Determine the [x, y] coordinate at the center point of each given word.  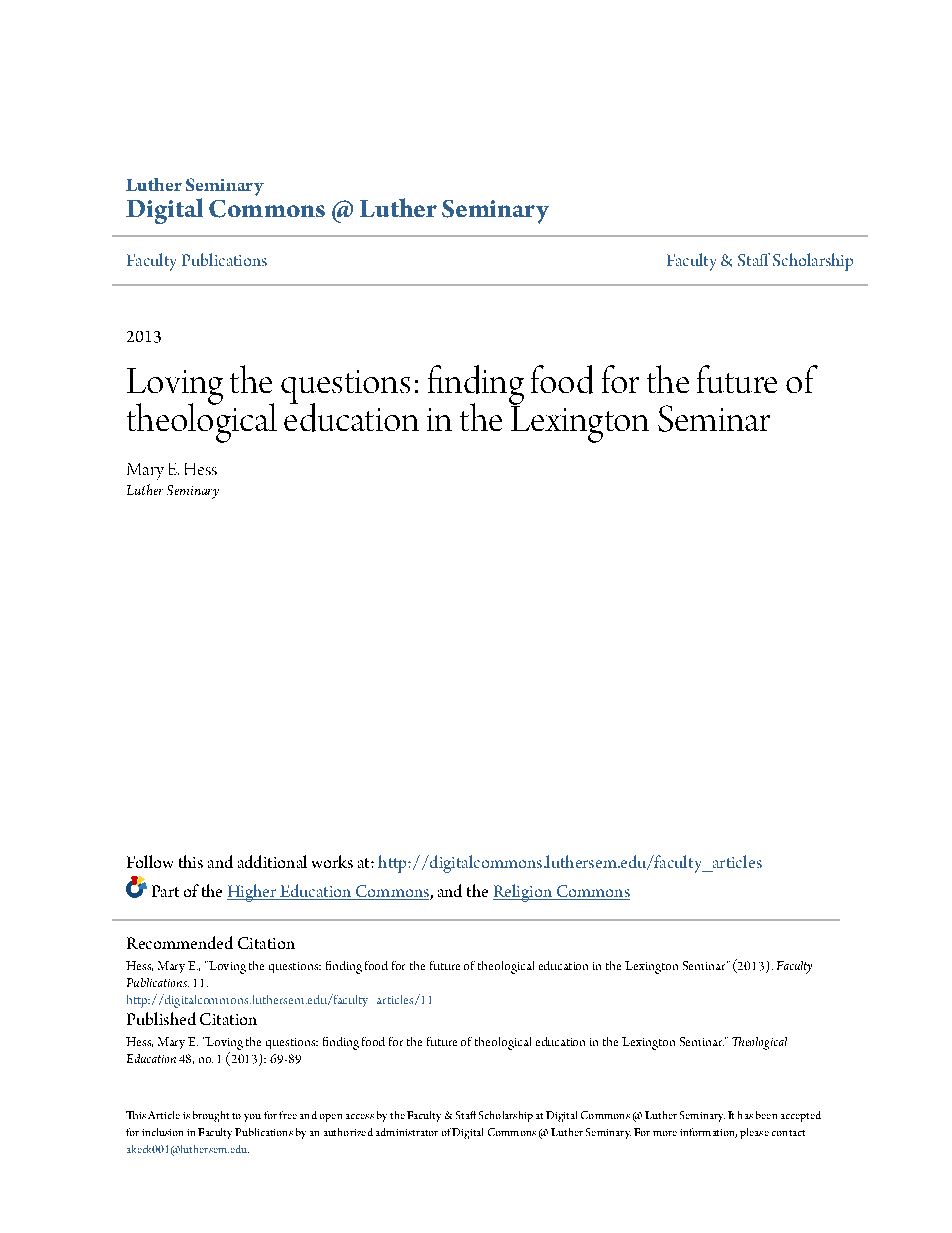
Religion [523, 893]
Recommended [180, 942]
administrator [407, 1132]
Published [161, 1018]
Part [165, 891]
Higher [252, 893]
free [288, 1115]
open [331, 1118]
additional [272, 861]
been [766, 1115]
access [360, 1116]
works [332, 861]
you [252, 1118]
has [745, 1115]
